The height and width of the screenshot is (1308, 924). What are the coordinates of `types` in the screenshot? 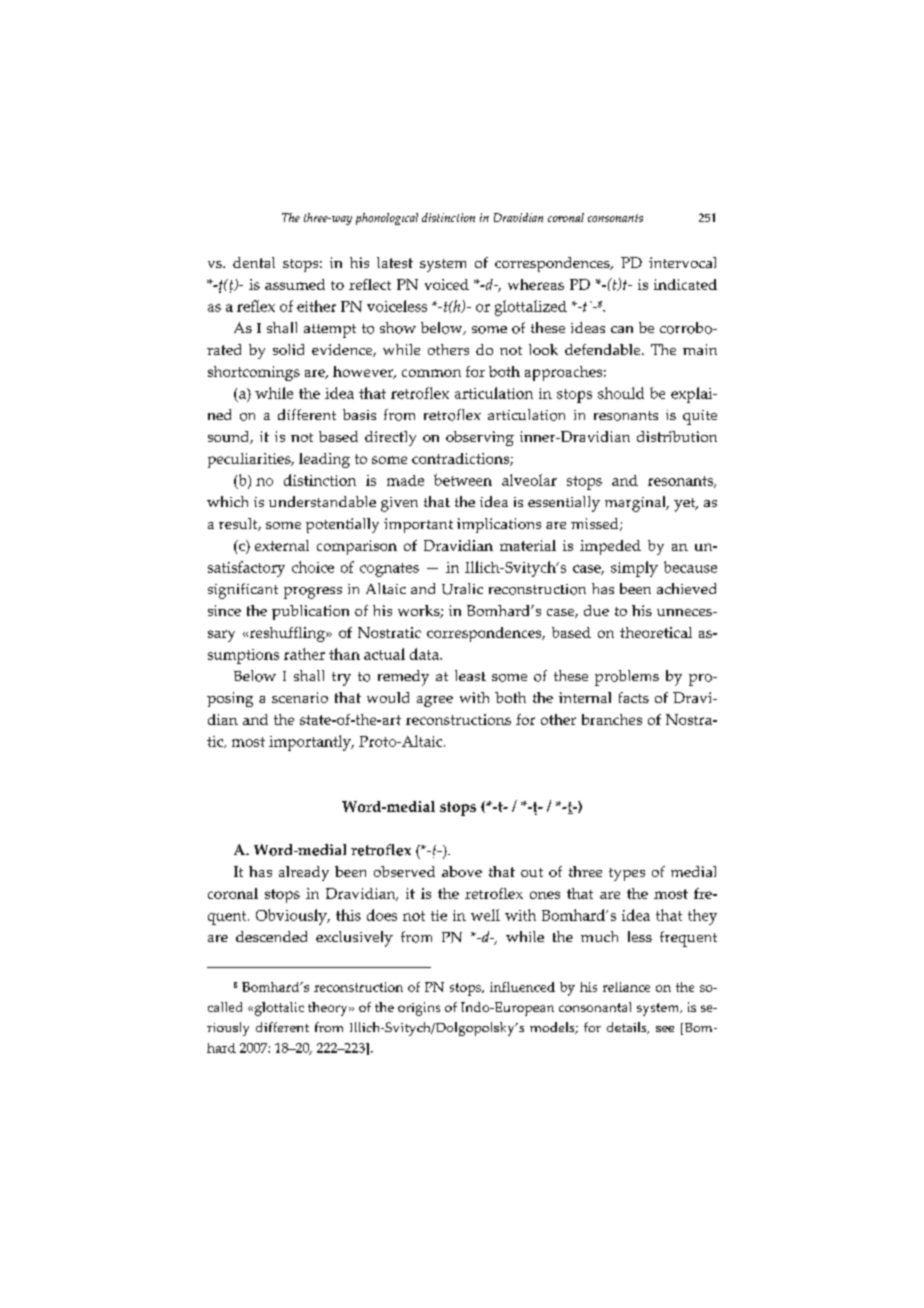 It's located at (627, 874).
